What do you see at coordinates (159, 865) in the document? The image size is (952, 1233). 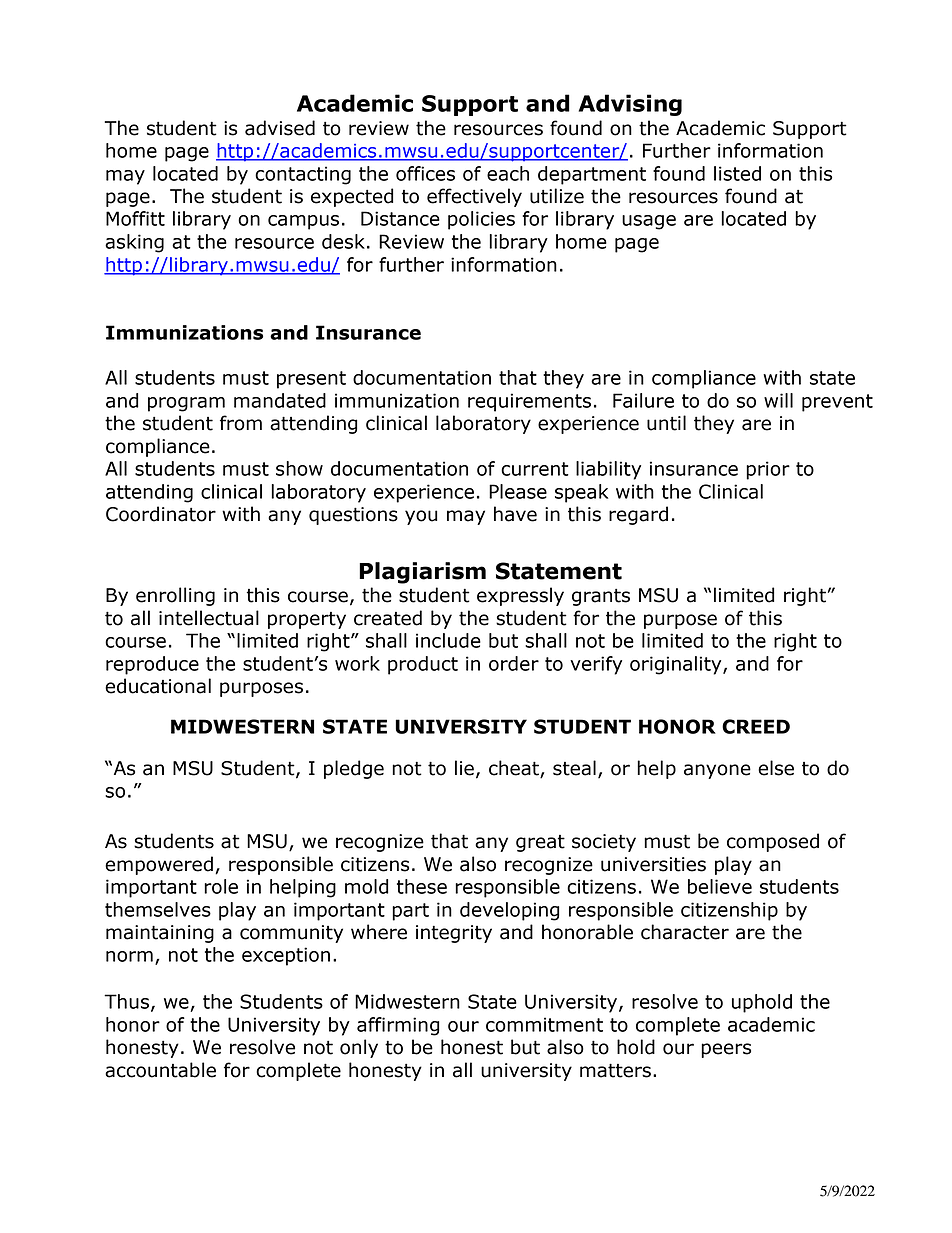 I see `empowered` at bounding box center [159, 865].
